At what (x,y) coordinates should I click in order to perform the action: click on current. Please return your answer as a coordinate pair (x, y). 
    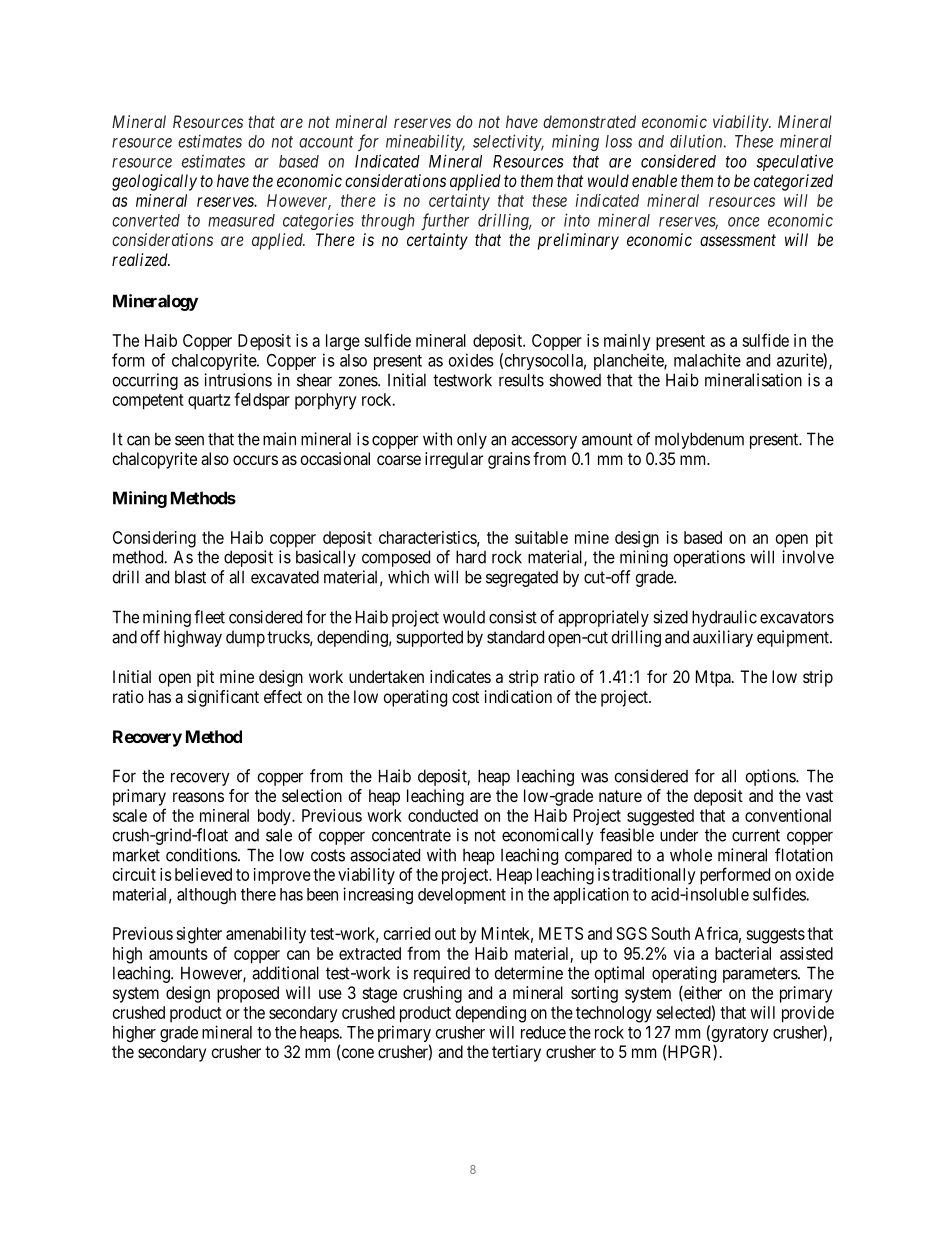
    Looking at the image, I should click on (756, 835).
